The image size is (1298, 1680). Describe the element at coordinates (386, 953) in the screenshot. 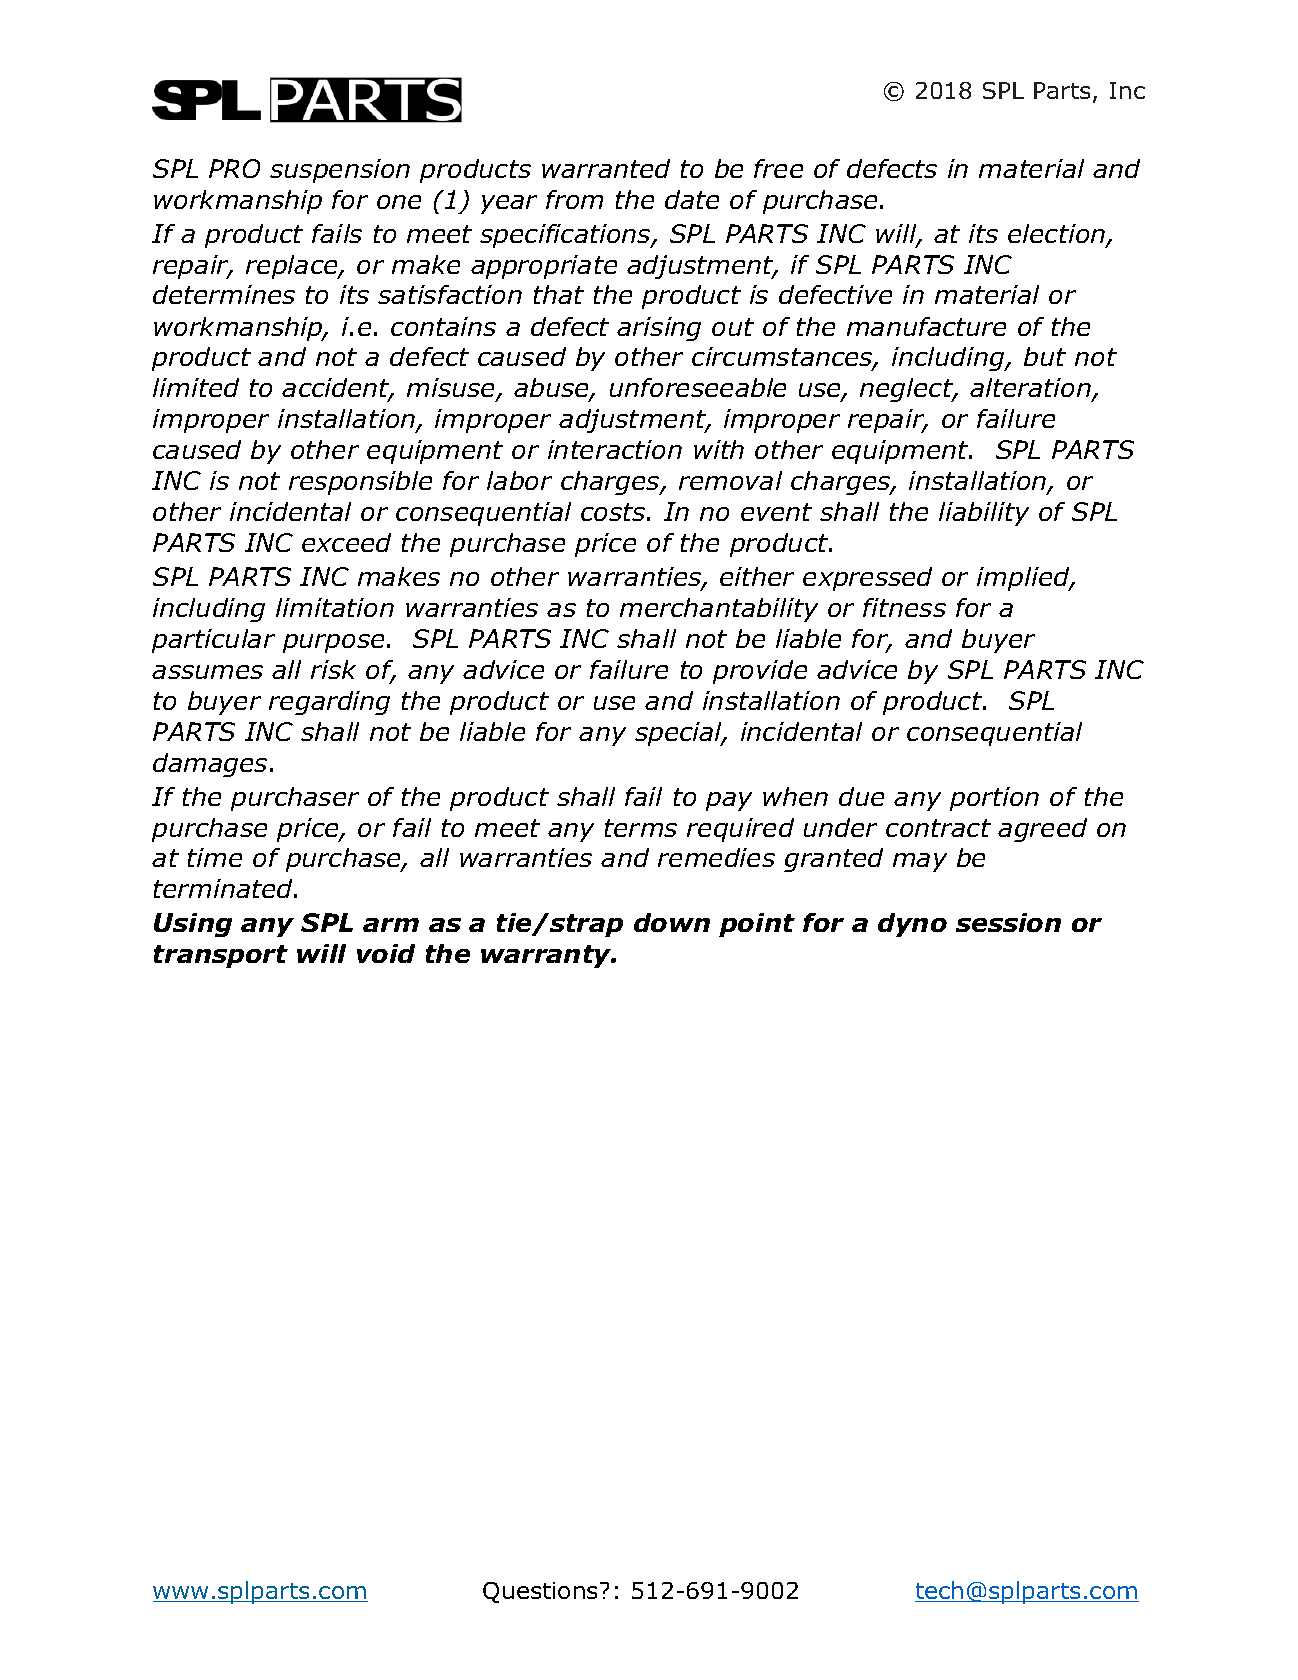

I see `void` at that location.
